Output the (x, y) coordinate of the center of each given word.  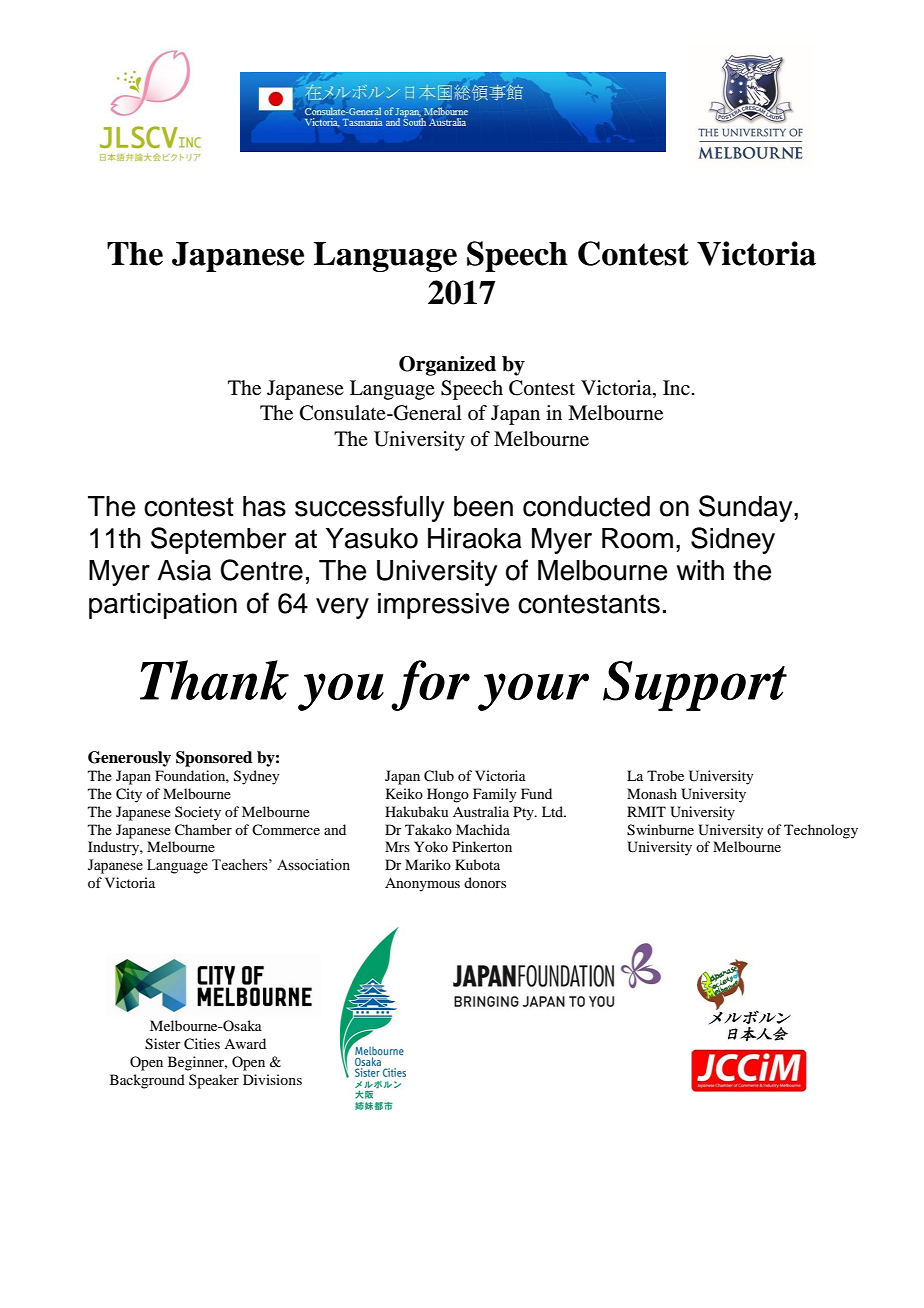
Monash (652, 793)
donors (485, 882)
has (264, 506)
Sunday (747, 508)
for (430, 685)
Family (494, 795)
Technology (821, 831)
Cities (202, 1044)
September (218, 540)
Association (313, 865)
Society (198, 813)
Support (695, 686)
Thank (214, 680)
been (483, 506)
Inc (676, 387)
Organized (447, 366)
